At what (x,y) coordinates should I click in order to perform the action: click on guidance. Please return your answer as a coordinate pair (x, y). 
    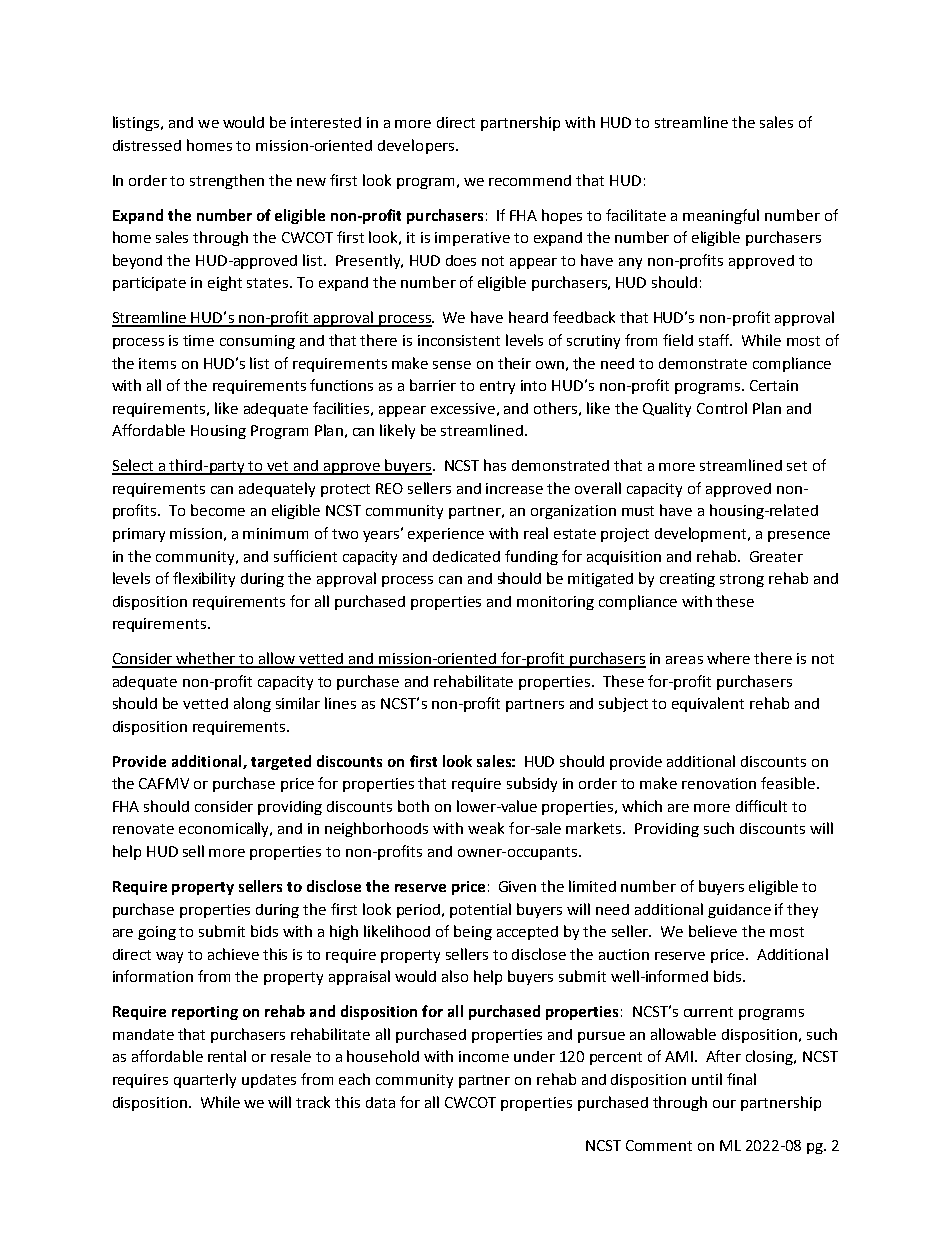
    Looking at the image, I should click on (739, 911).
